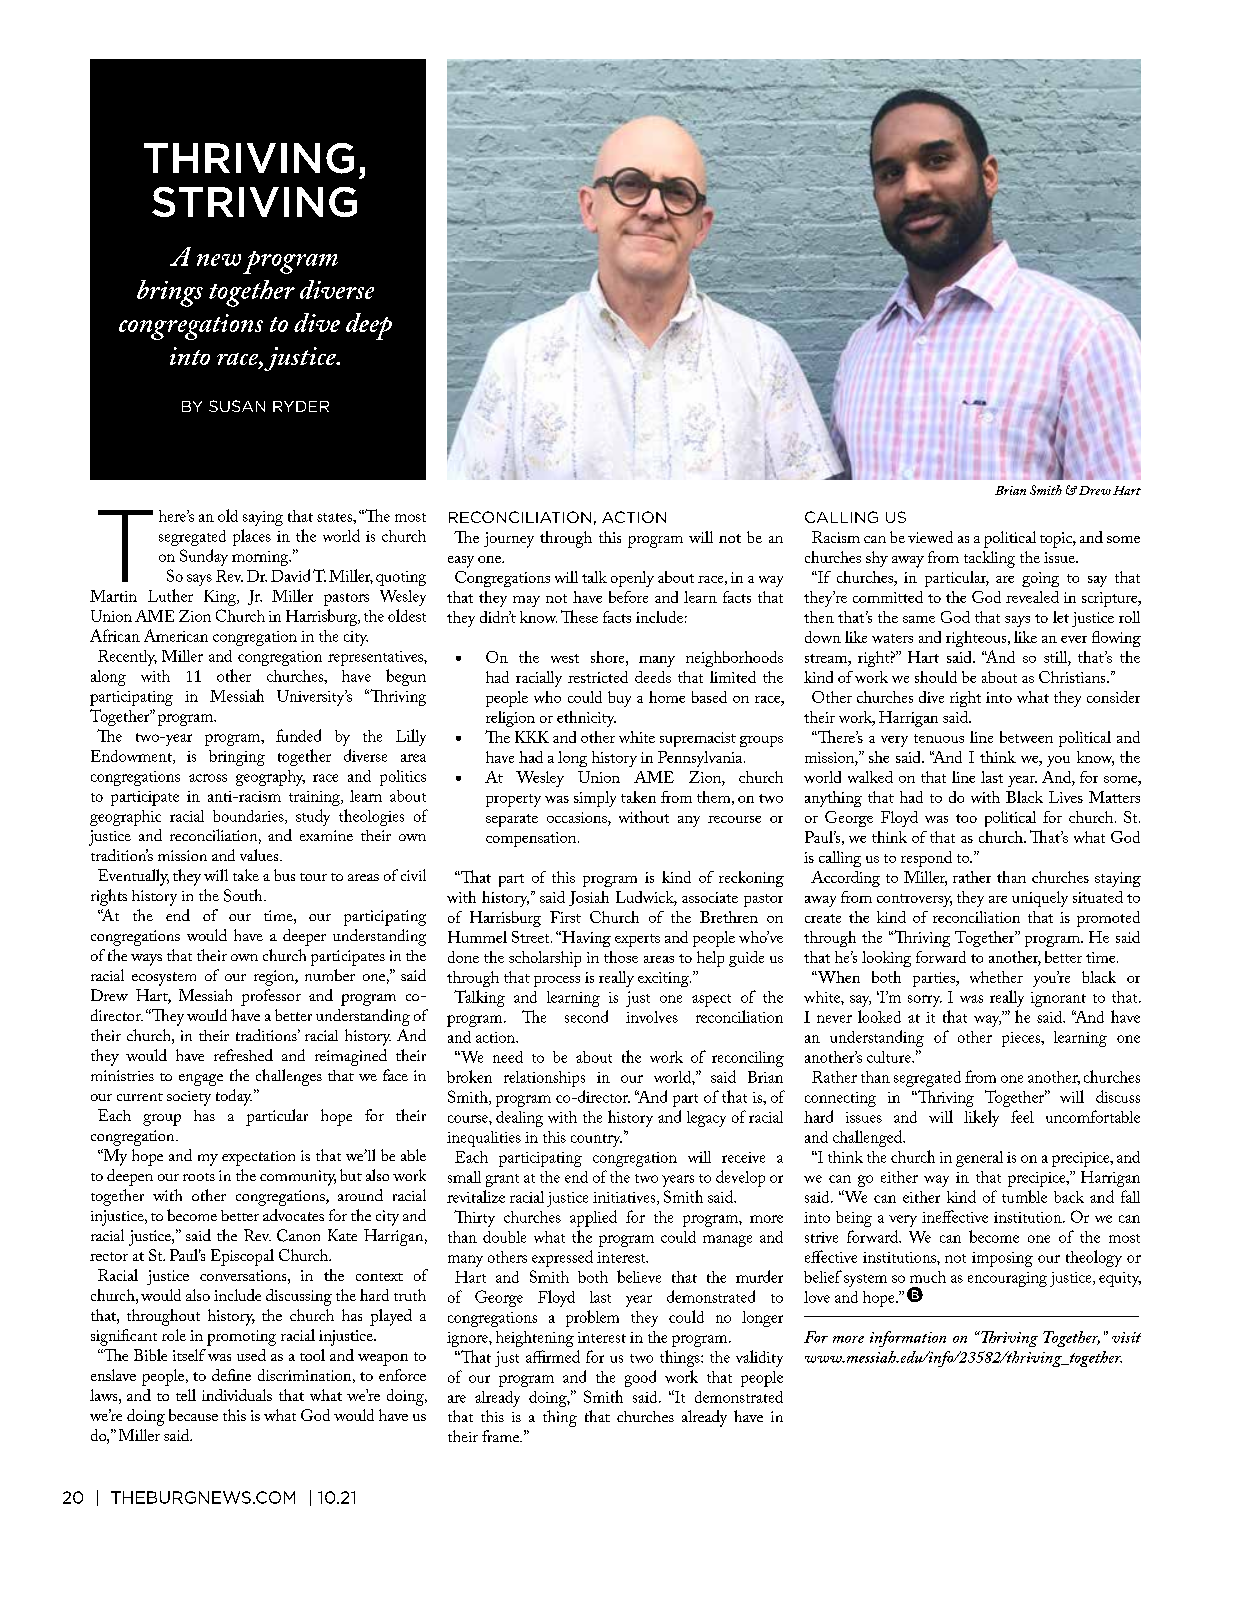 This page has height=1600, width=1236. What do you see at coordinates (1040, 899) in the page?
I see `uniquely` at bounding box center [1040, 899].
